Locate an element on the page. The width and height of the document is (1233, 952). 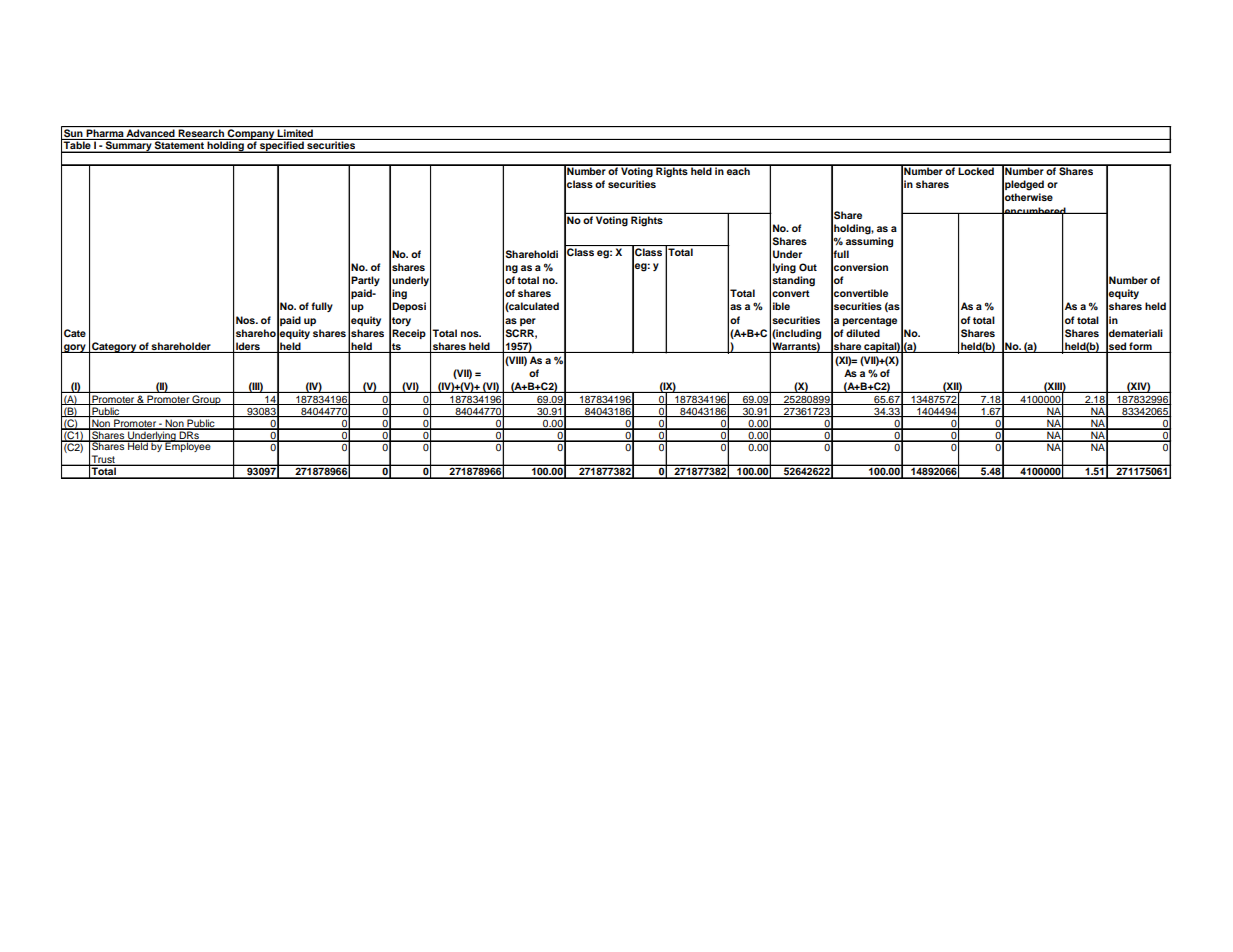
Partly is located at coordinates (365, 281).
